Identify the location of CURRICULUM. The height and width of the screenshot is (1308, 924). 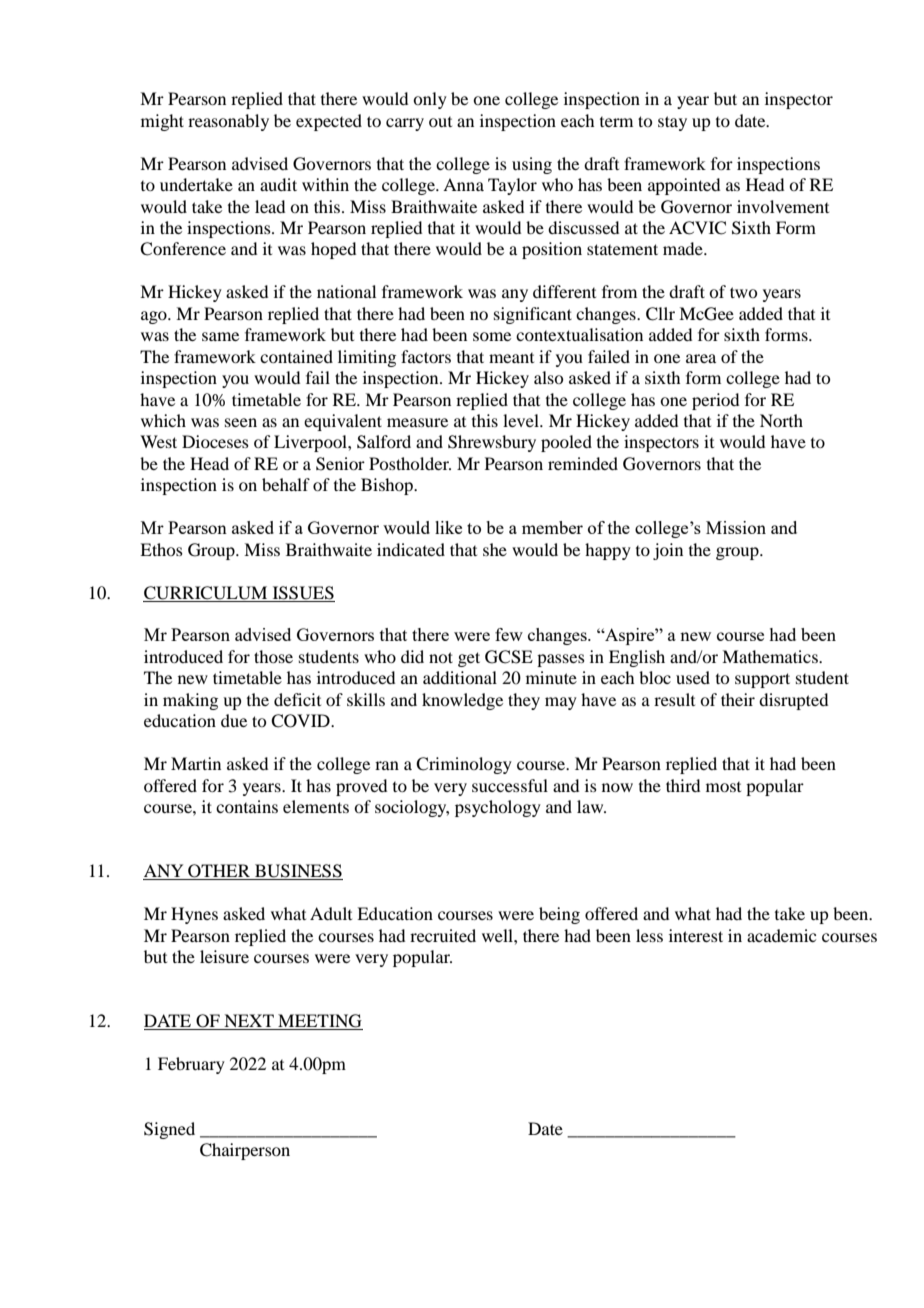
(205, 593).
